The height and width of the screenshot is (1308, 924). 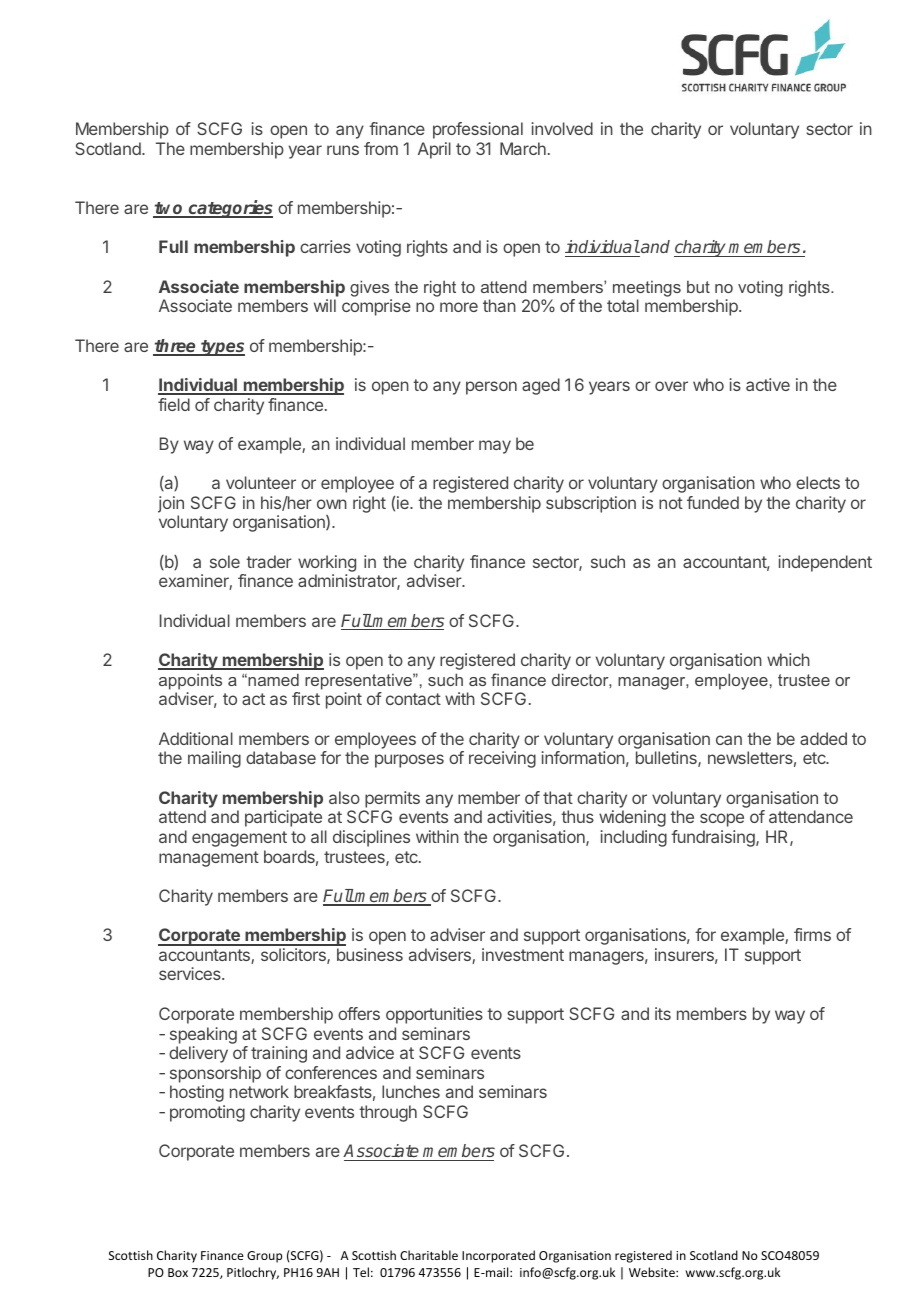 I want to click on categories, so click(x=229, y=209).
